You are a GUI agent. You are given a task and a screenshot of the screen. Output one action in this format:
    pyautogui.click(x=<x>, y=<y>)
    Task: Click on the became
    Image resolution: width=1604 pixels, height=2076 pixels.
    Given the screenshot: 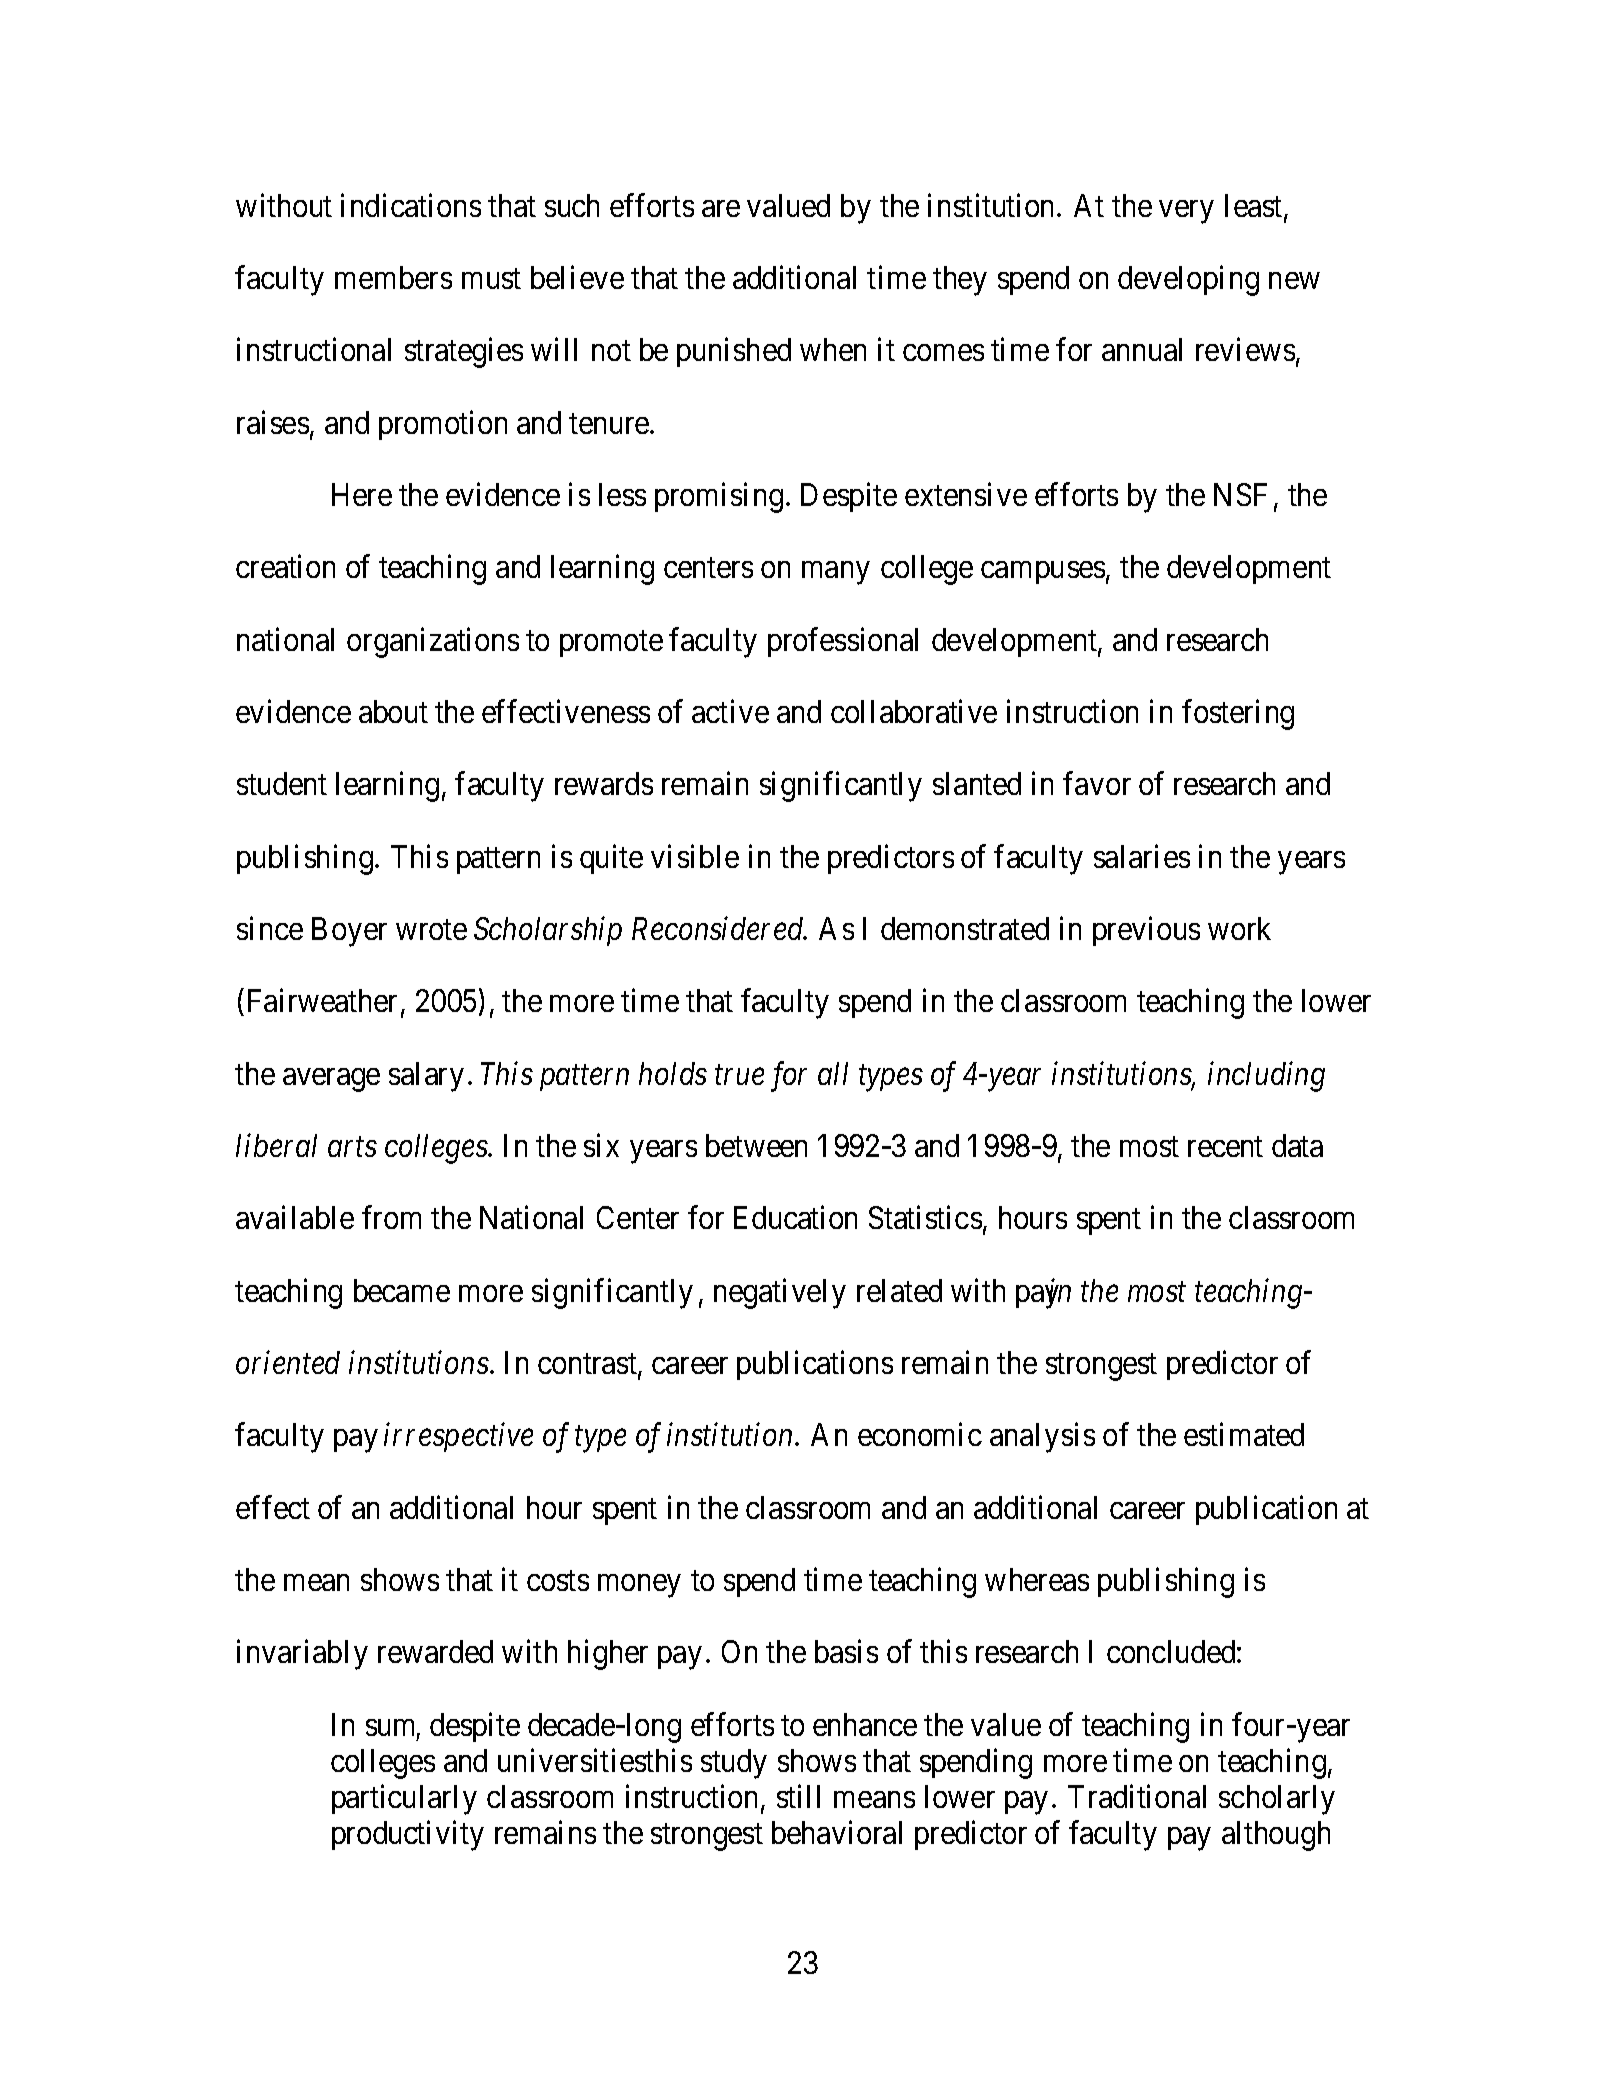 What is the action you would take?
    pyautogui.click(x=402, y=1290)
